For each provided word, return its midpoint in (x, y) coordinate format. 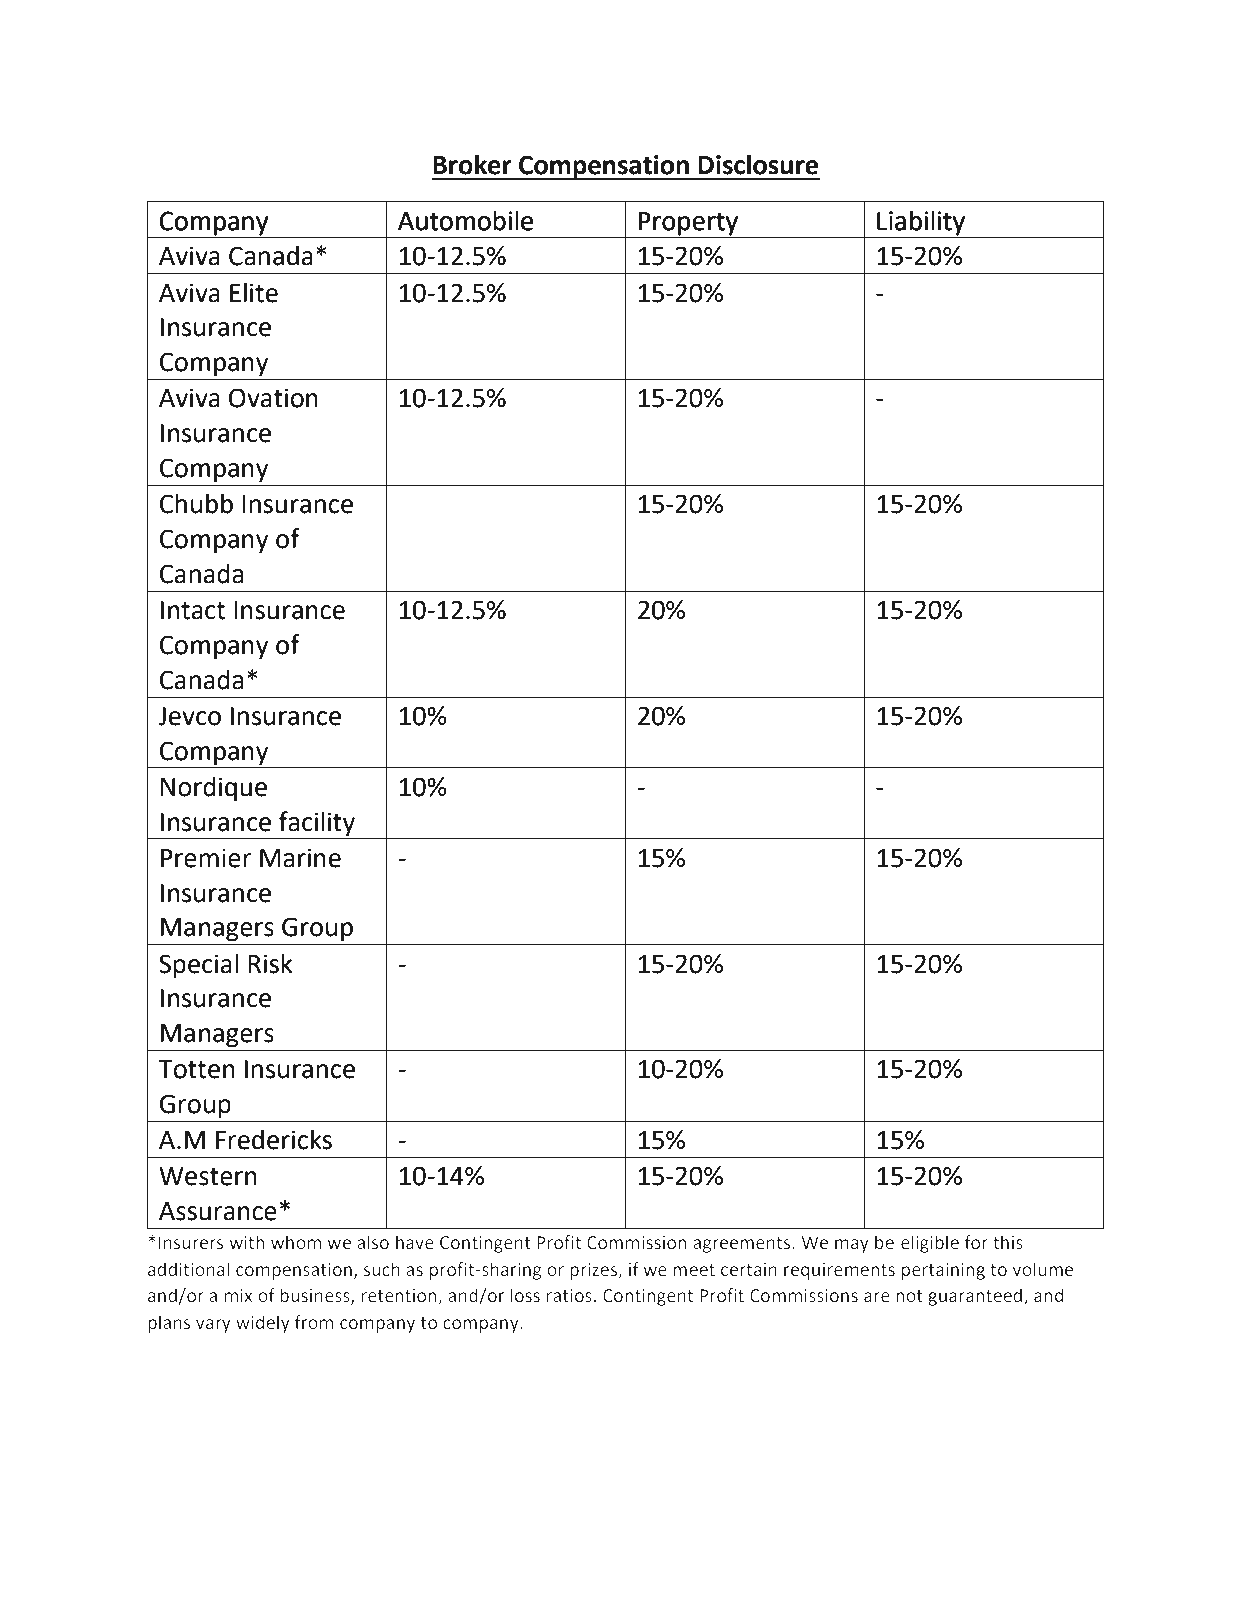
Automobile (465, 220)
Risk (270, 963)
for (976, 1242)
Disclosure (758, 164)
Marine (300, 858)
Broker (472, 164)
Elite (254, 292)
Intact (193, 610)
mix (239, 1295)
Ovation (273, 398)
